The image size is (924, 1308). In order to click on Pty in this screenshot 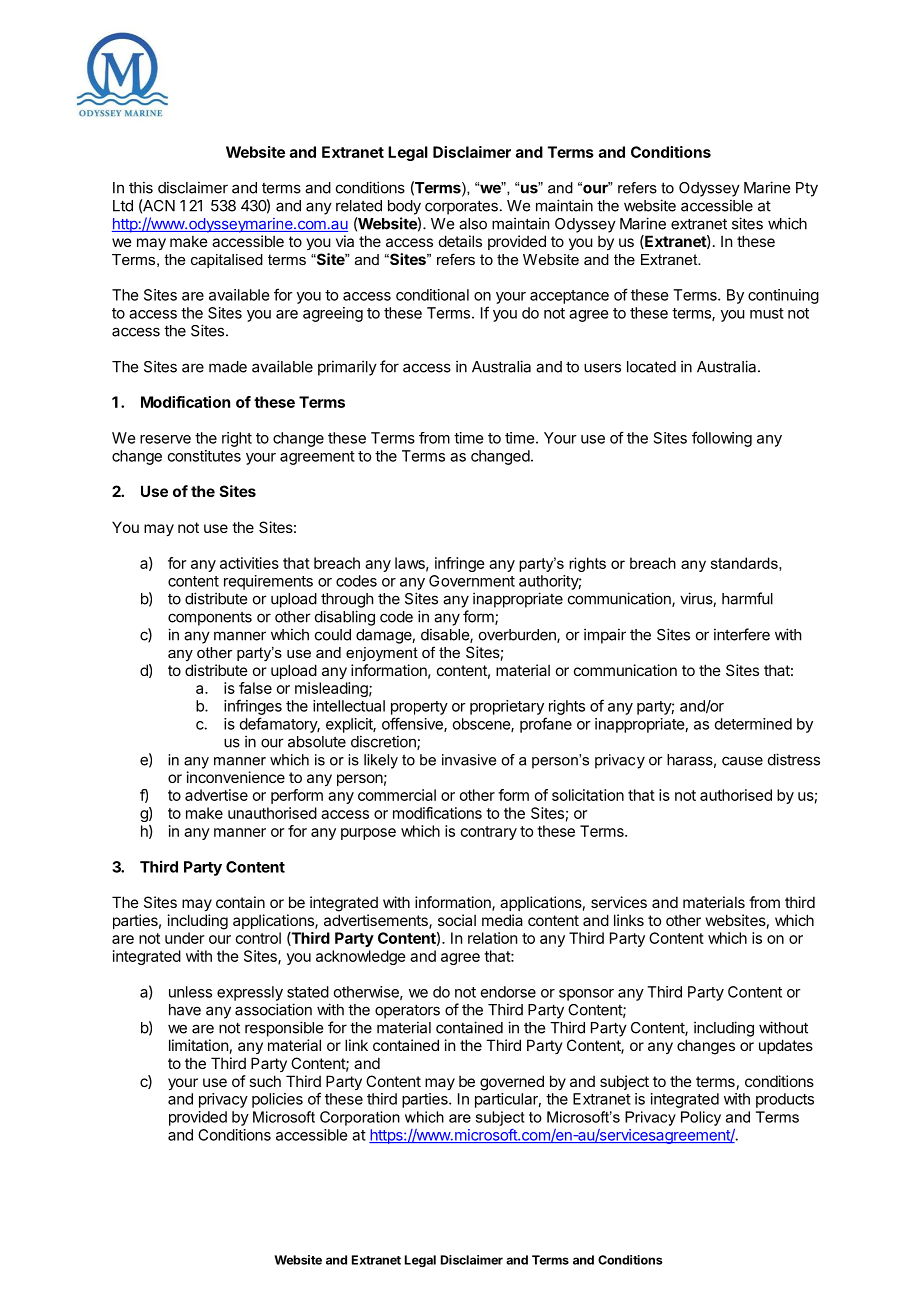, I will do `click(807, 189)`.
